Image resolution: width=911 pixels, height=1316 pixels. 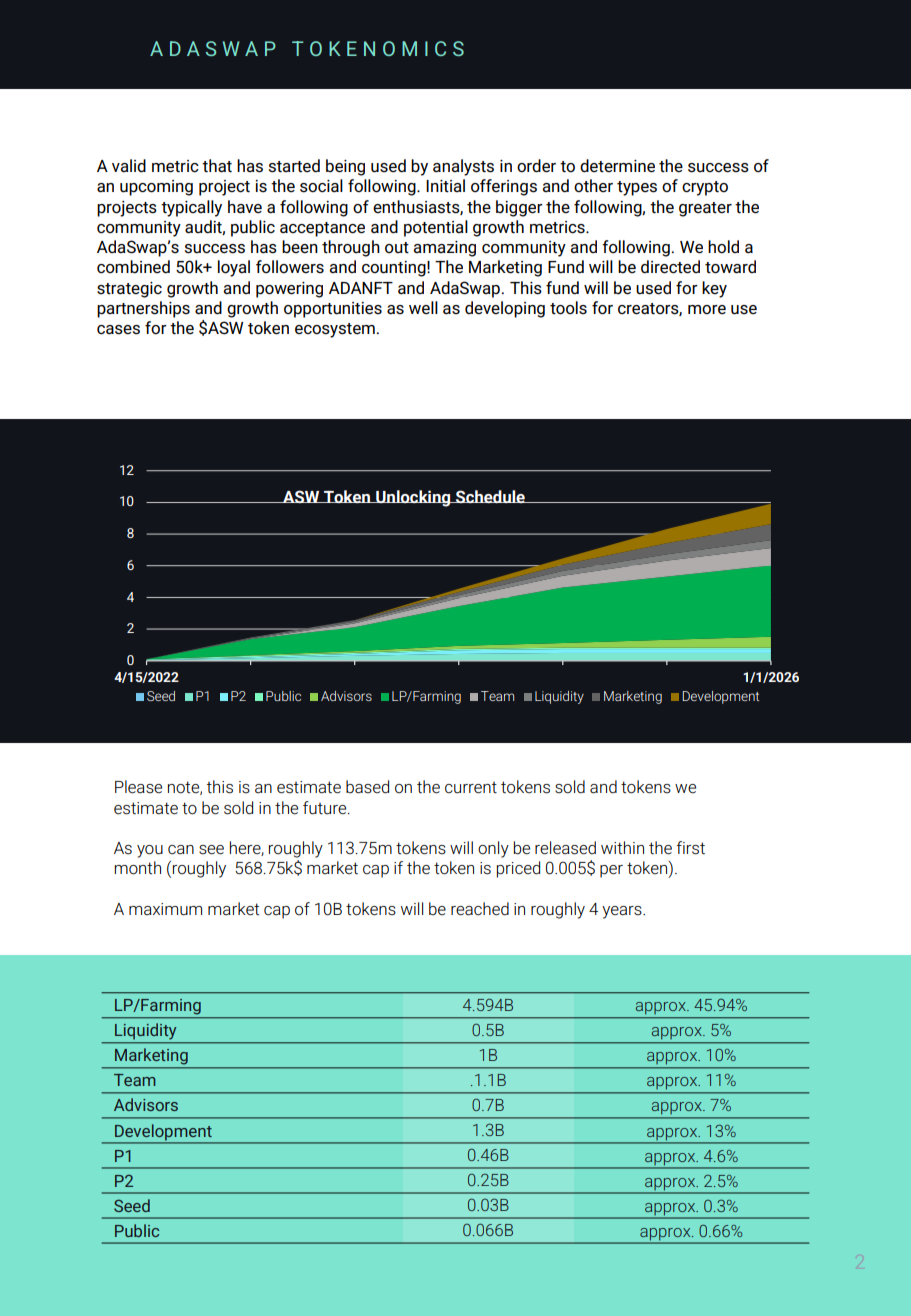 What do you see at coordinates (490, 496) in the image?
I see `Schedule` at bounding box center [490, 496].
